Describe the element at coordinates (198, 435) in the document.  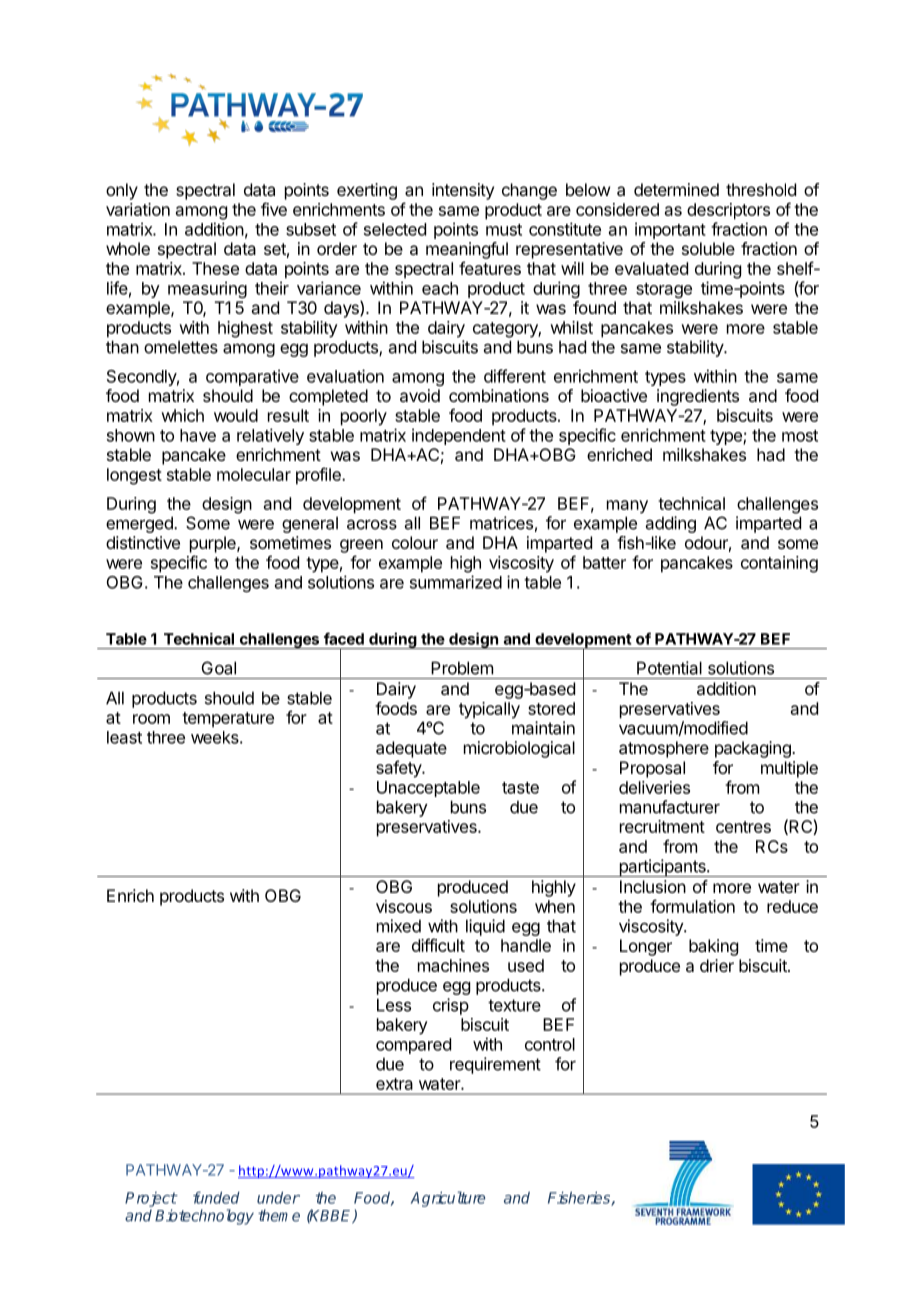
I see `have` at that location.
